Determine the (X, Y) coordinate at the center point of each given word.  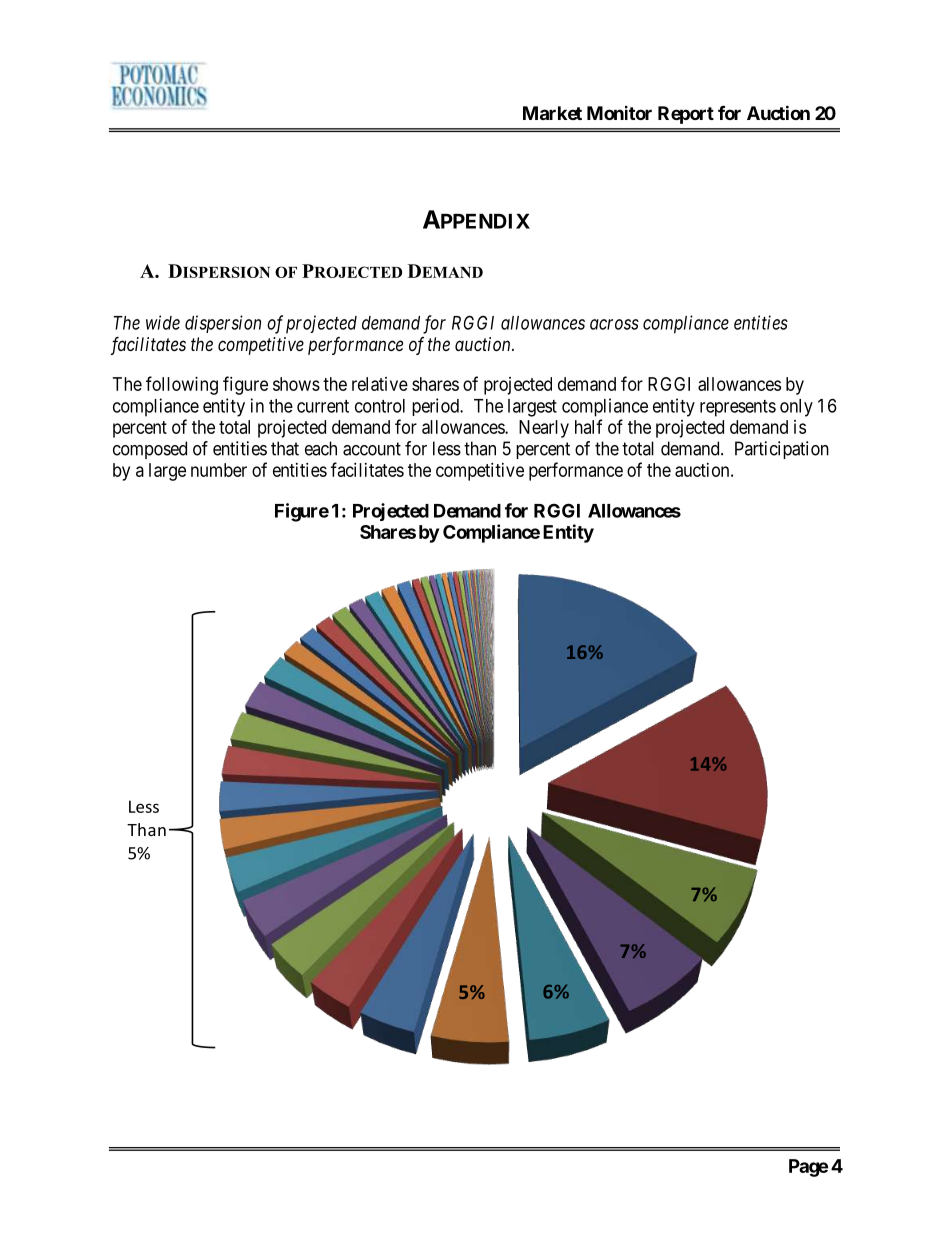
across (614, 324)
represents (738, 408)
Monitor (619, 113)
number (219, 470)
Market (552, 113)
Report (686, 115)
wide (163, 322)
